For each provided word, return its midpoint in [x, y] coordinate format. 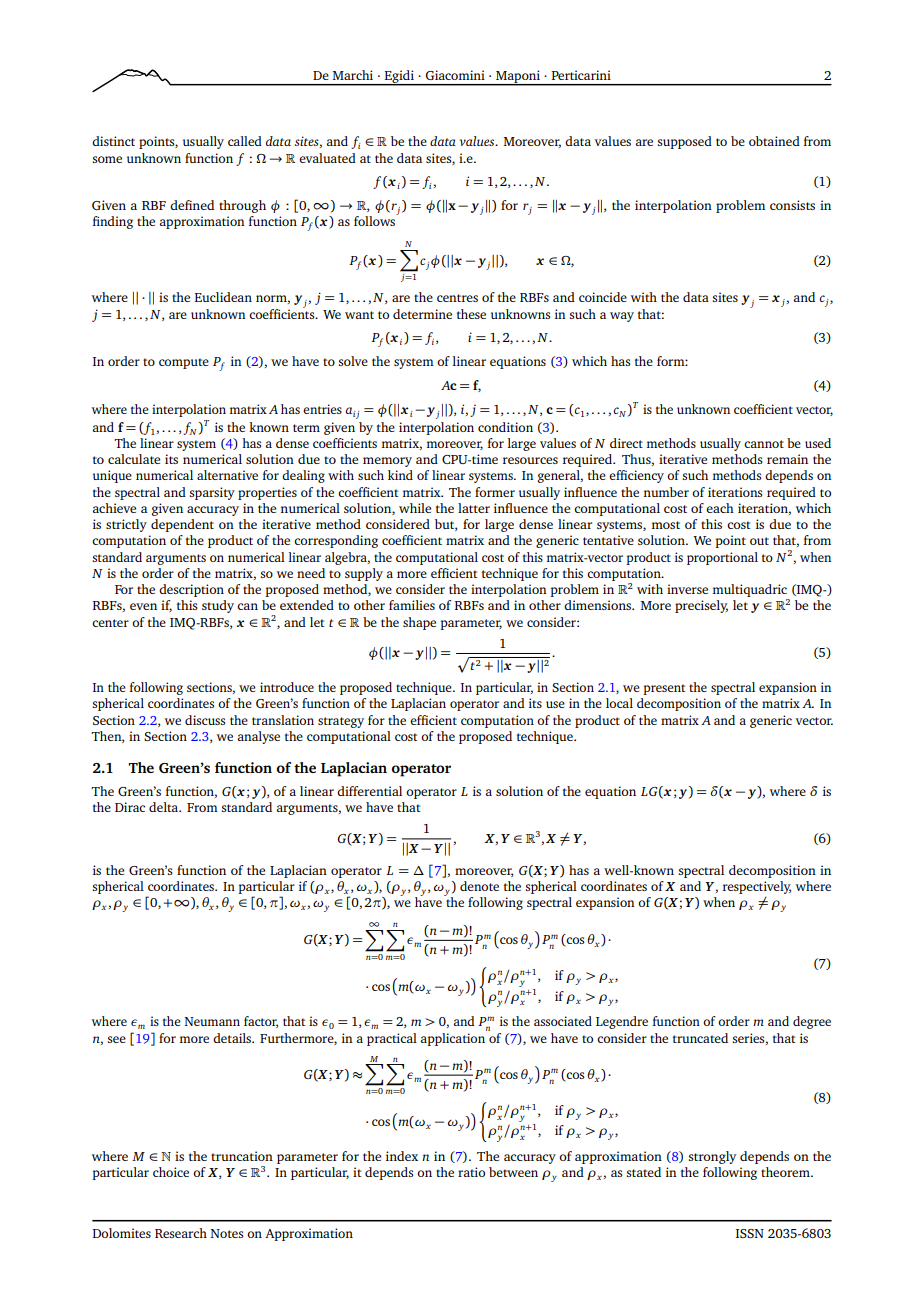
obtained [774, 141]
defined [192, 205]
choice [171, 1172]
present [664, 689]
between [513, 1172]
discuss [205, 720]
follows [376, 220]
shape [419, 623]
